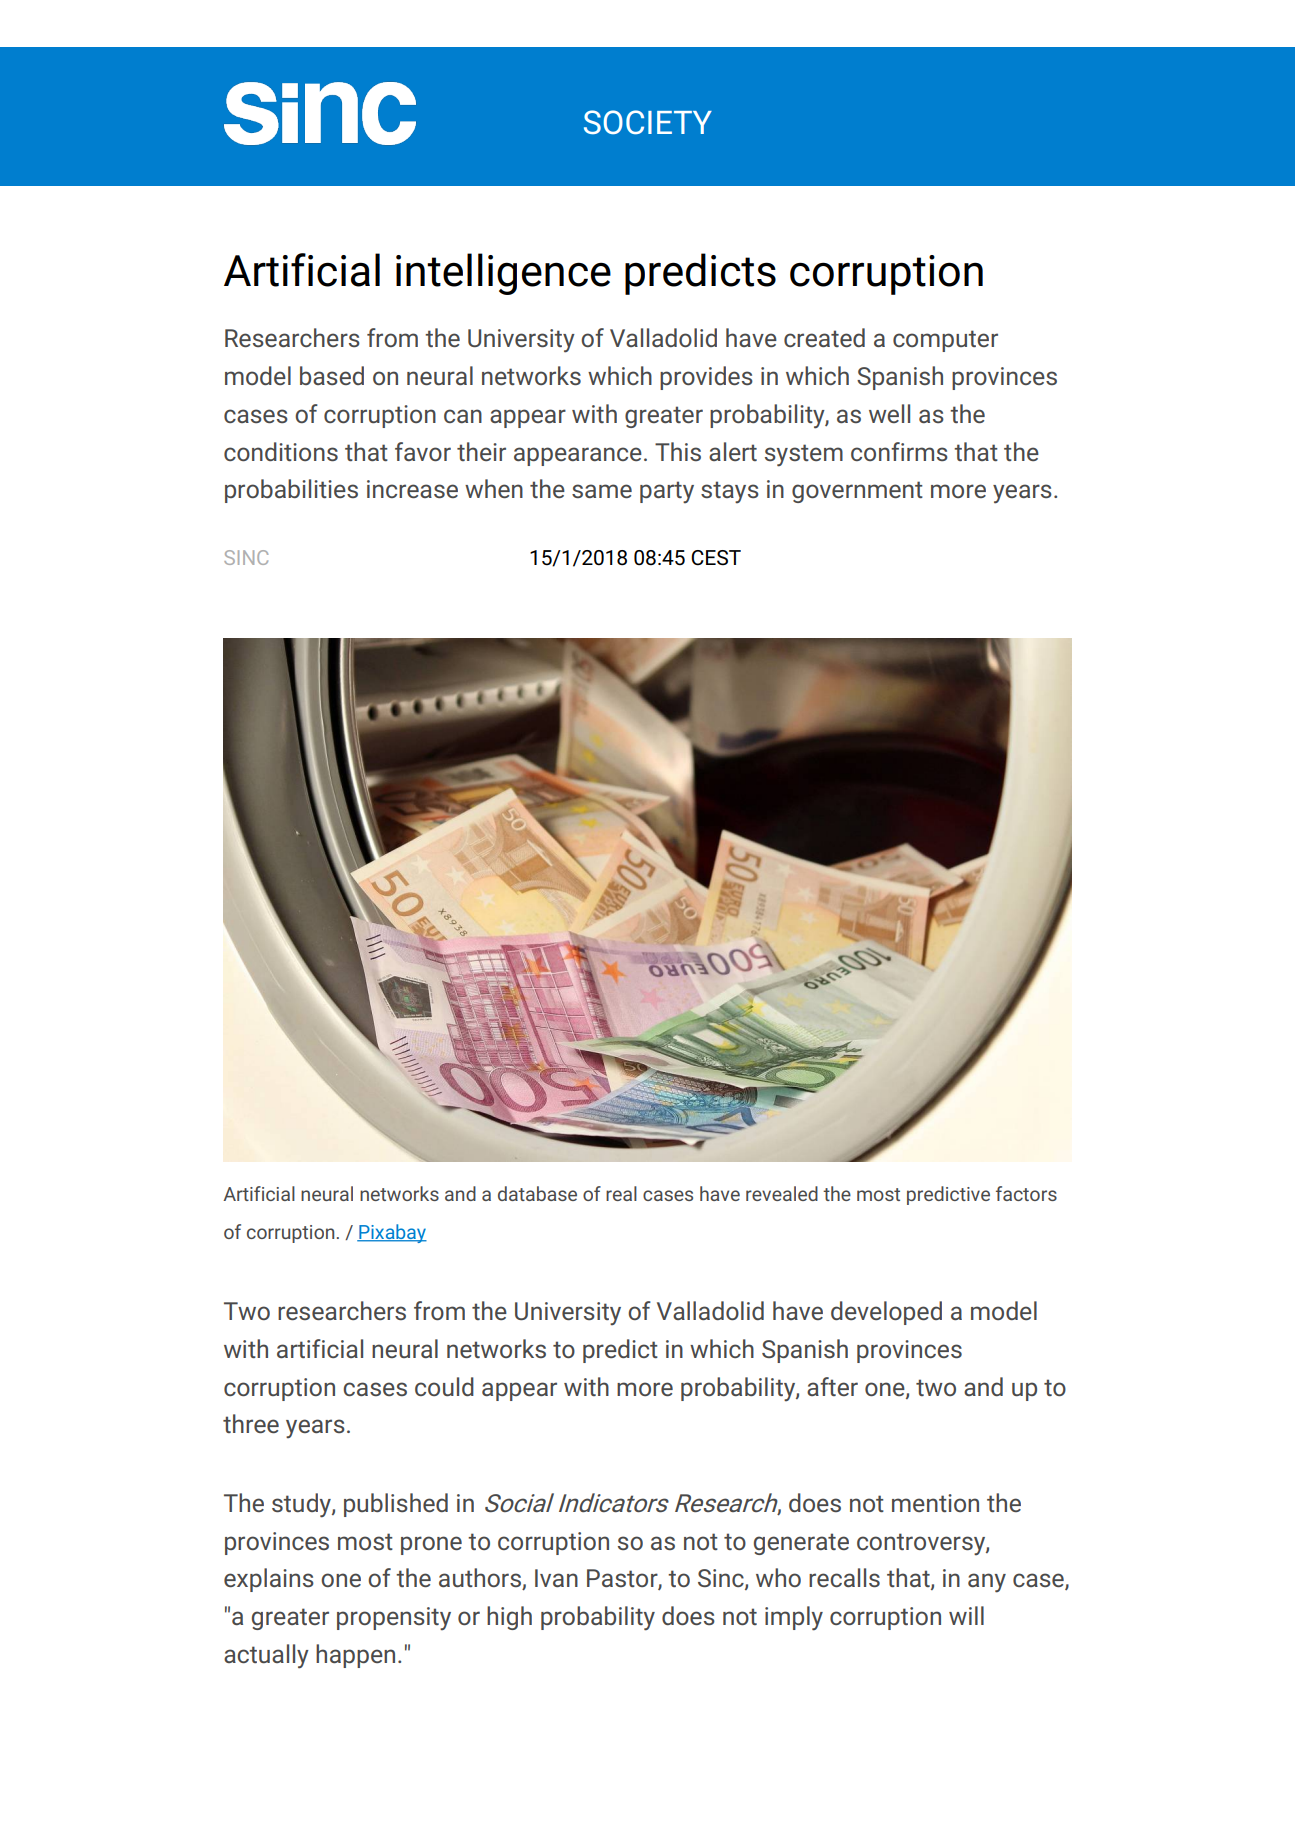 This screenshot has width=1295, height=1832. I want to click on intelligence, so click(503, 274).
